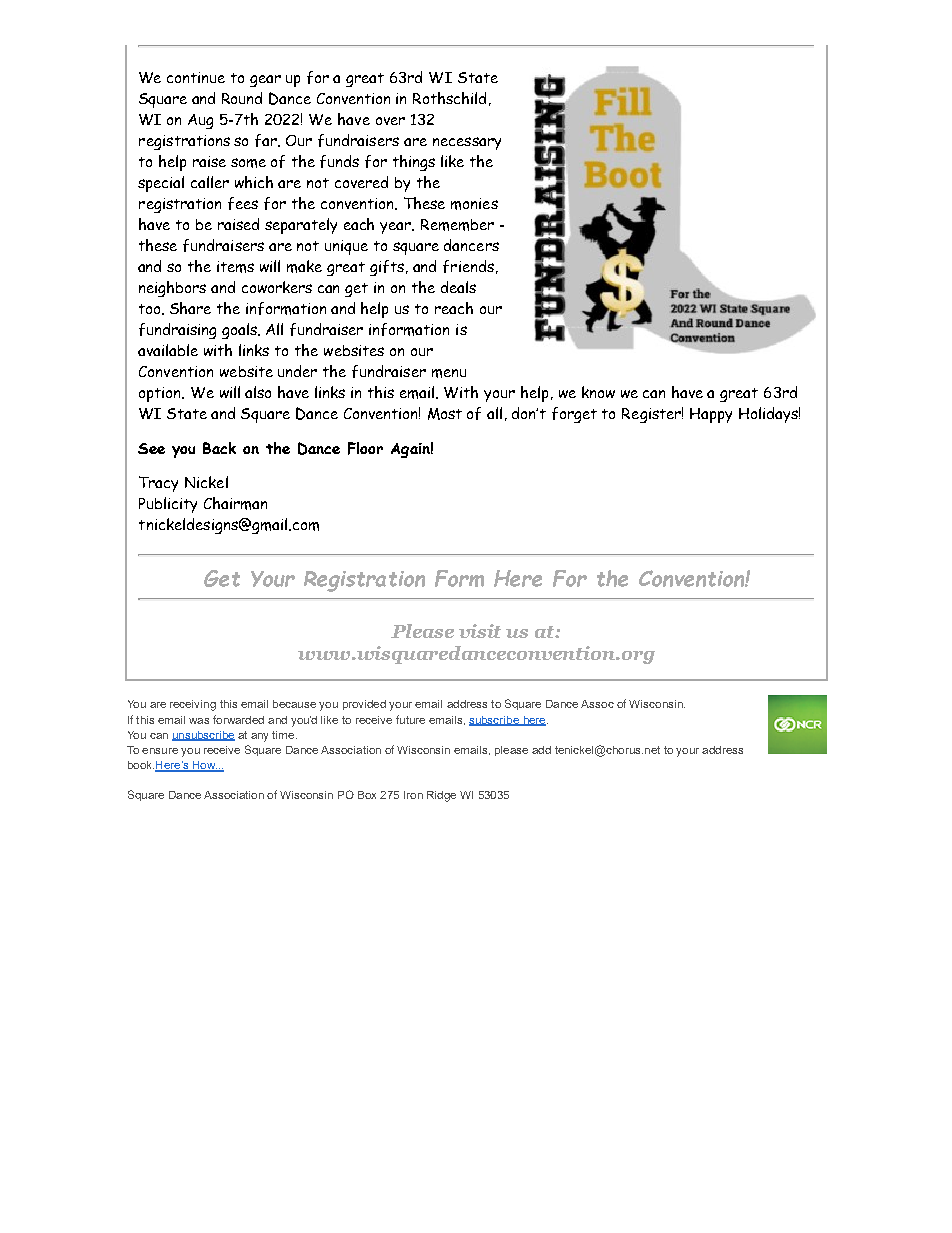  Describe the element at coordinates (204, 766) in the screenshot. I see `How` at that location.
